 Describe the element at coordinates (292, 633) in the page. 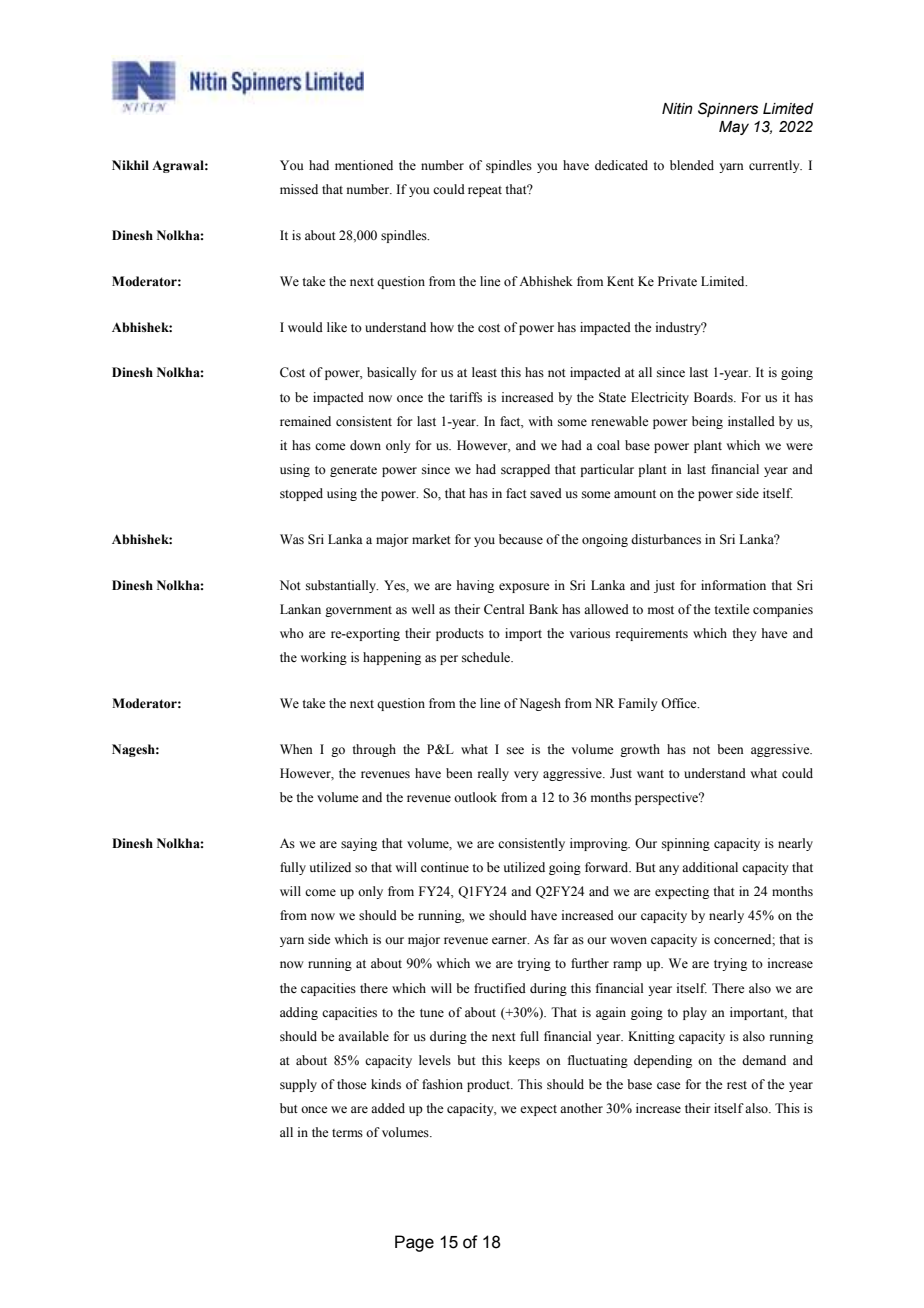

I see `who` at that location.
